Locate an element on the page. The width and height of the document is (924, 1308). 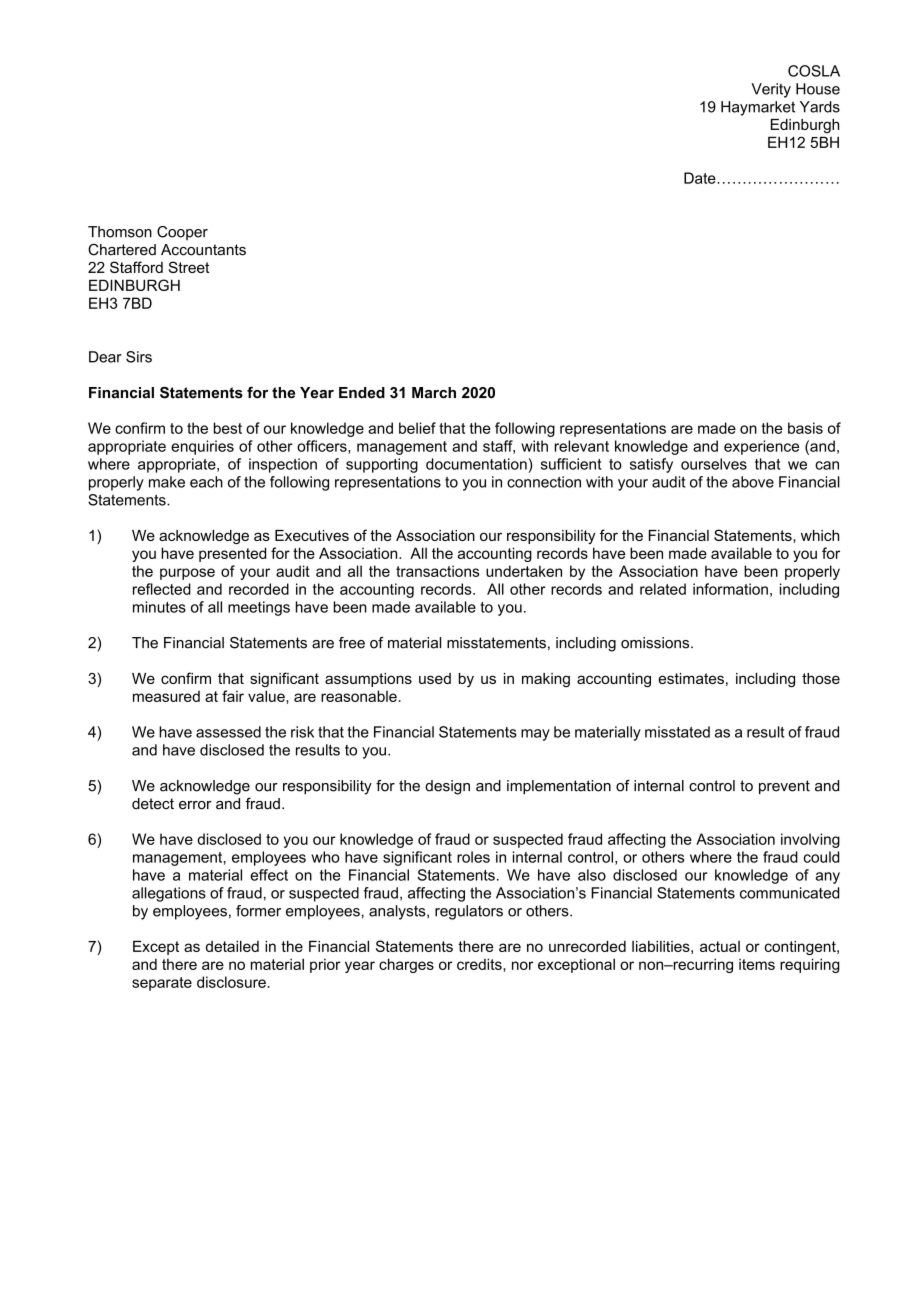
Date is located at coordinates (701, 178).
